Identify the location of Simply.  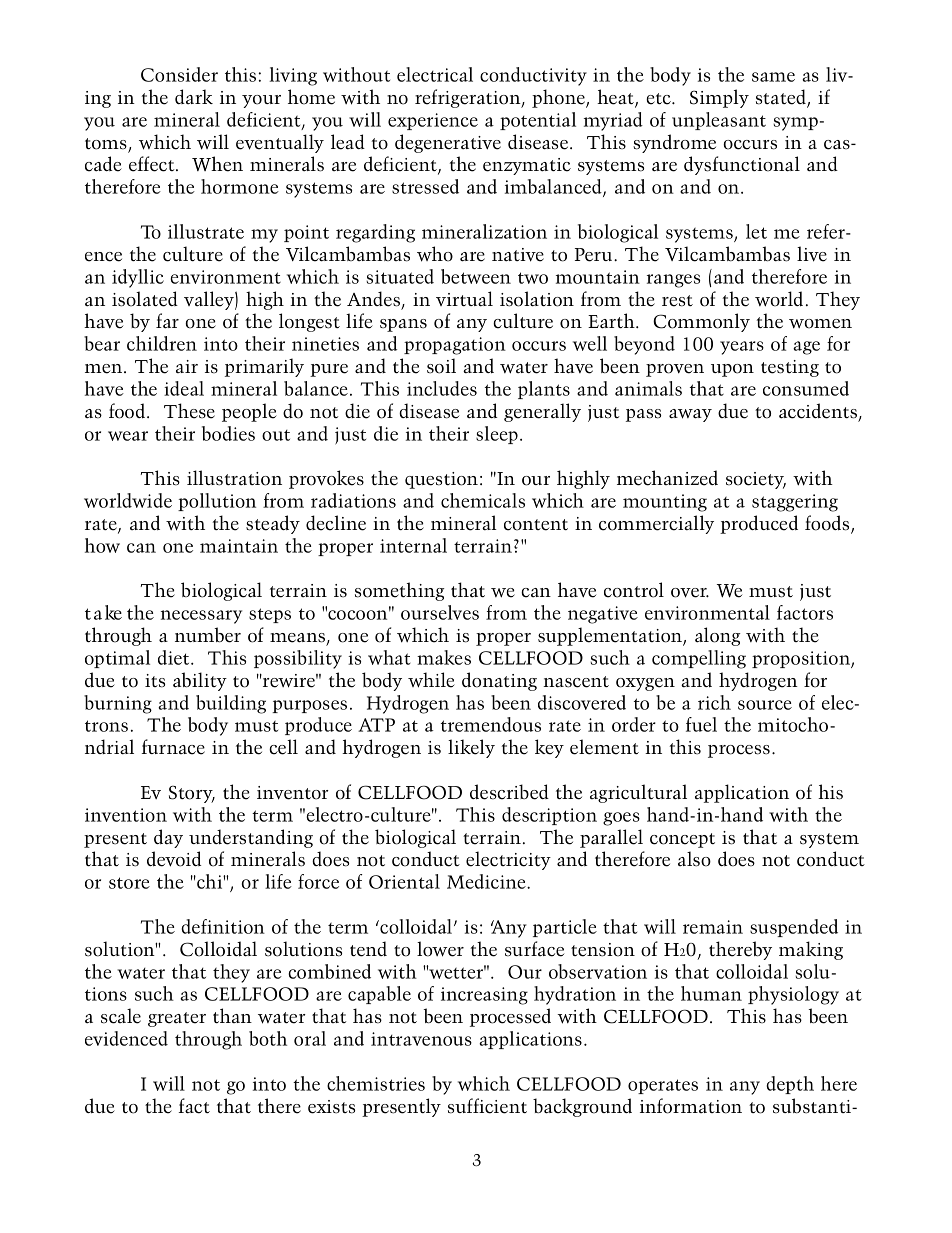
(719, 98).
